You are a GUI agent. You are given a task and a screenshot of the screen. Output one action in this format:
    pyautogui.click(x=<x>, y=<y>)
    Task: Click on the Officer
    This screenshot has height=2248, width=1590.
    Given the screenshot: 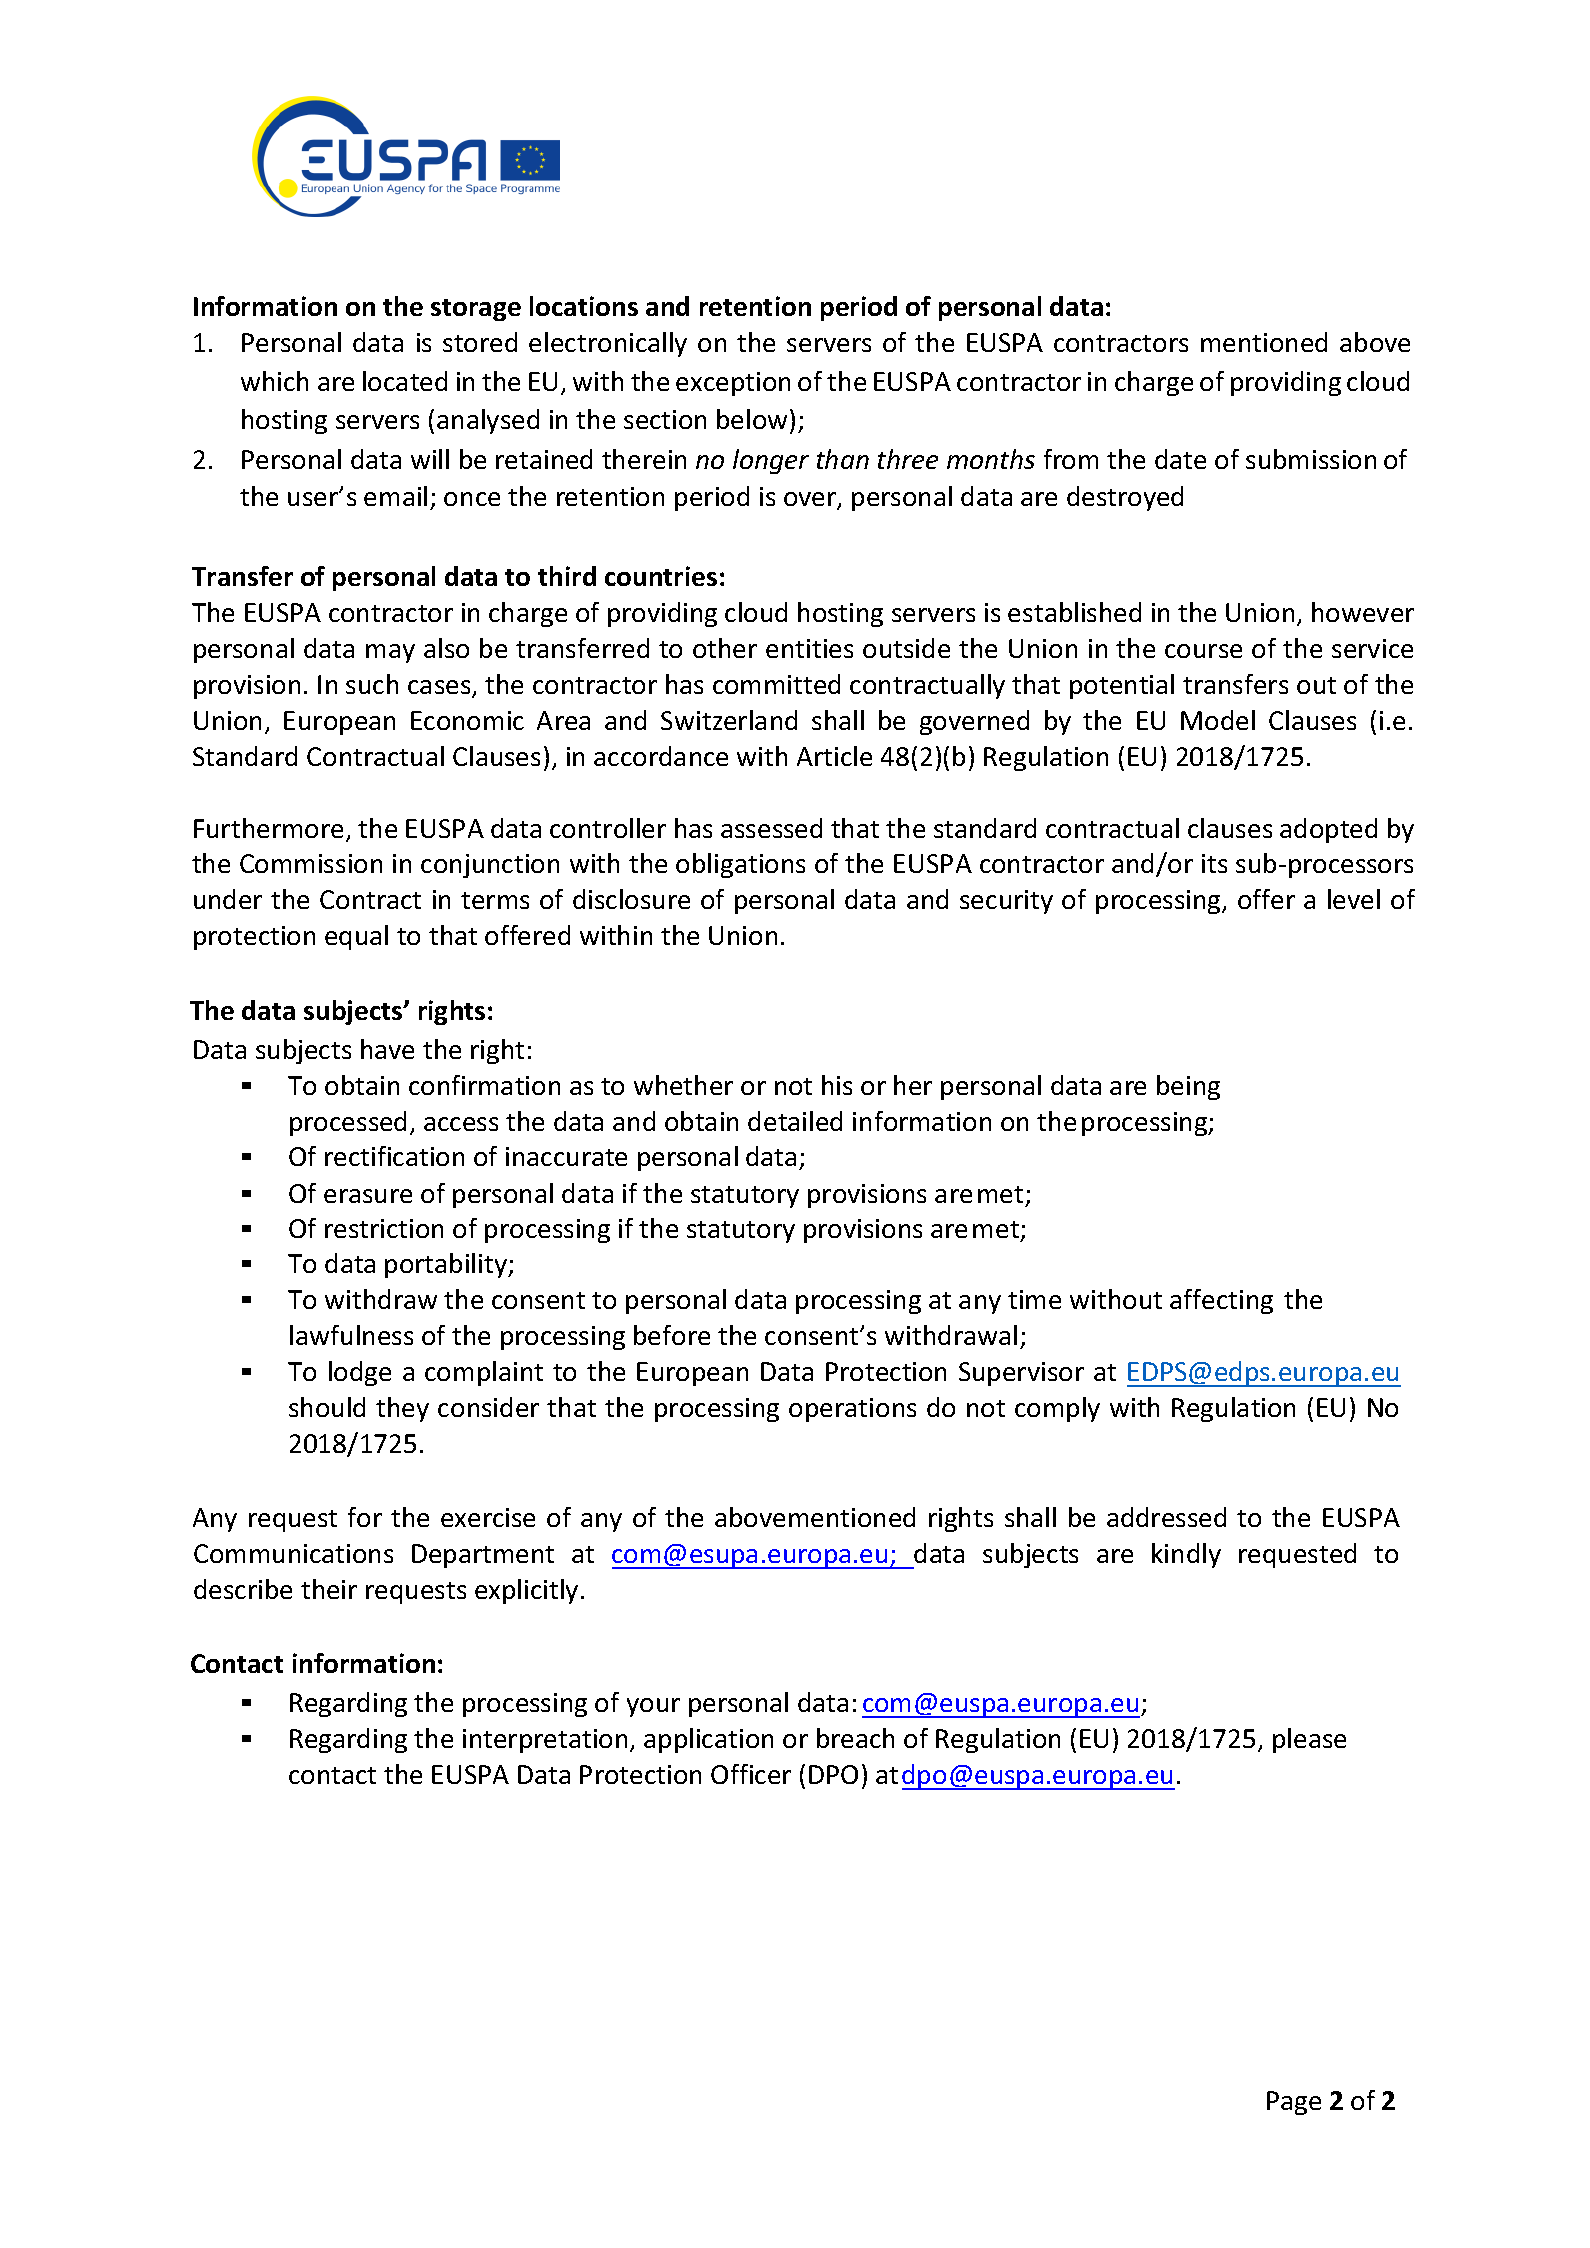 What is the action you would take?
    pyautogui.click(x=751, y=1774)
